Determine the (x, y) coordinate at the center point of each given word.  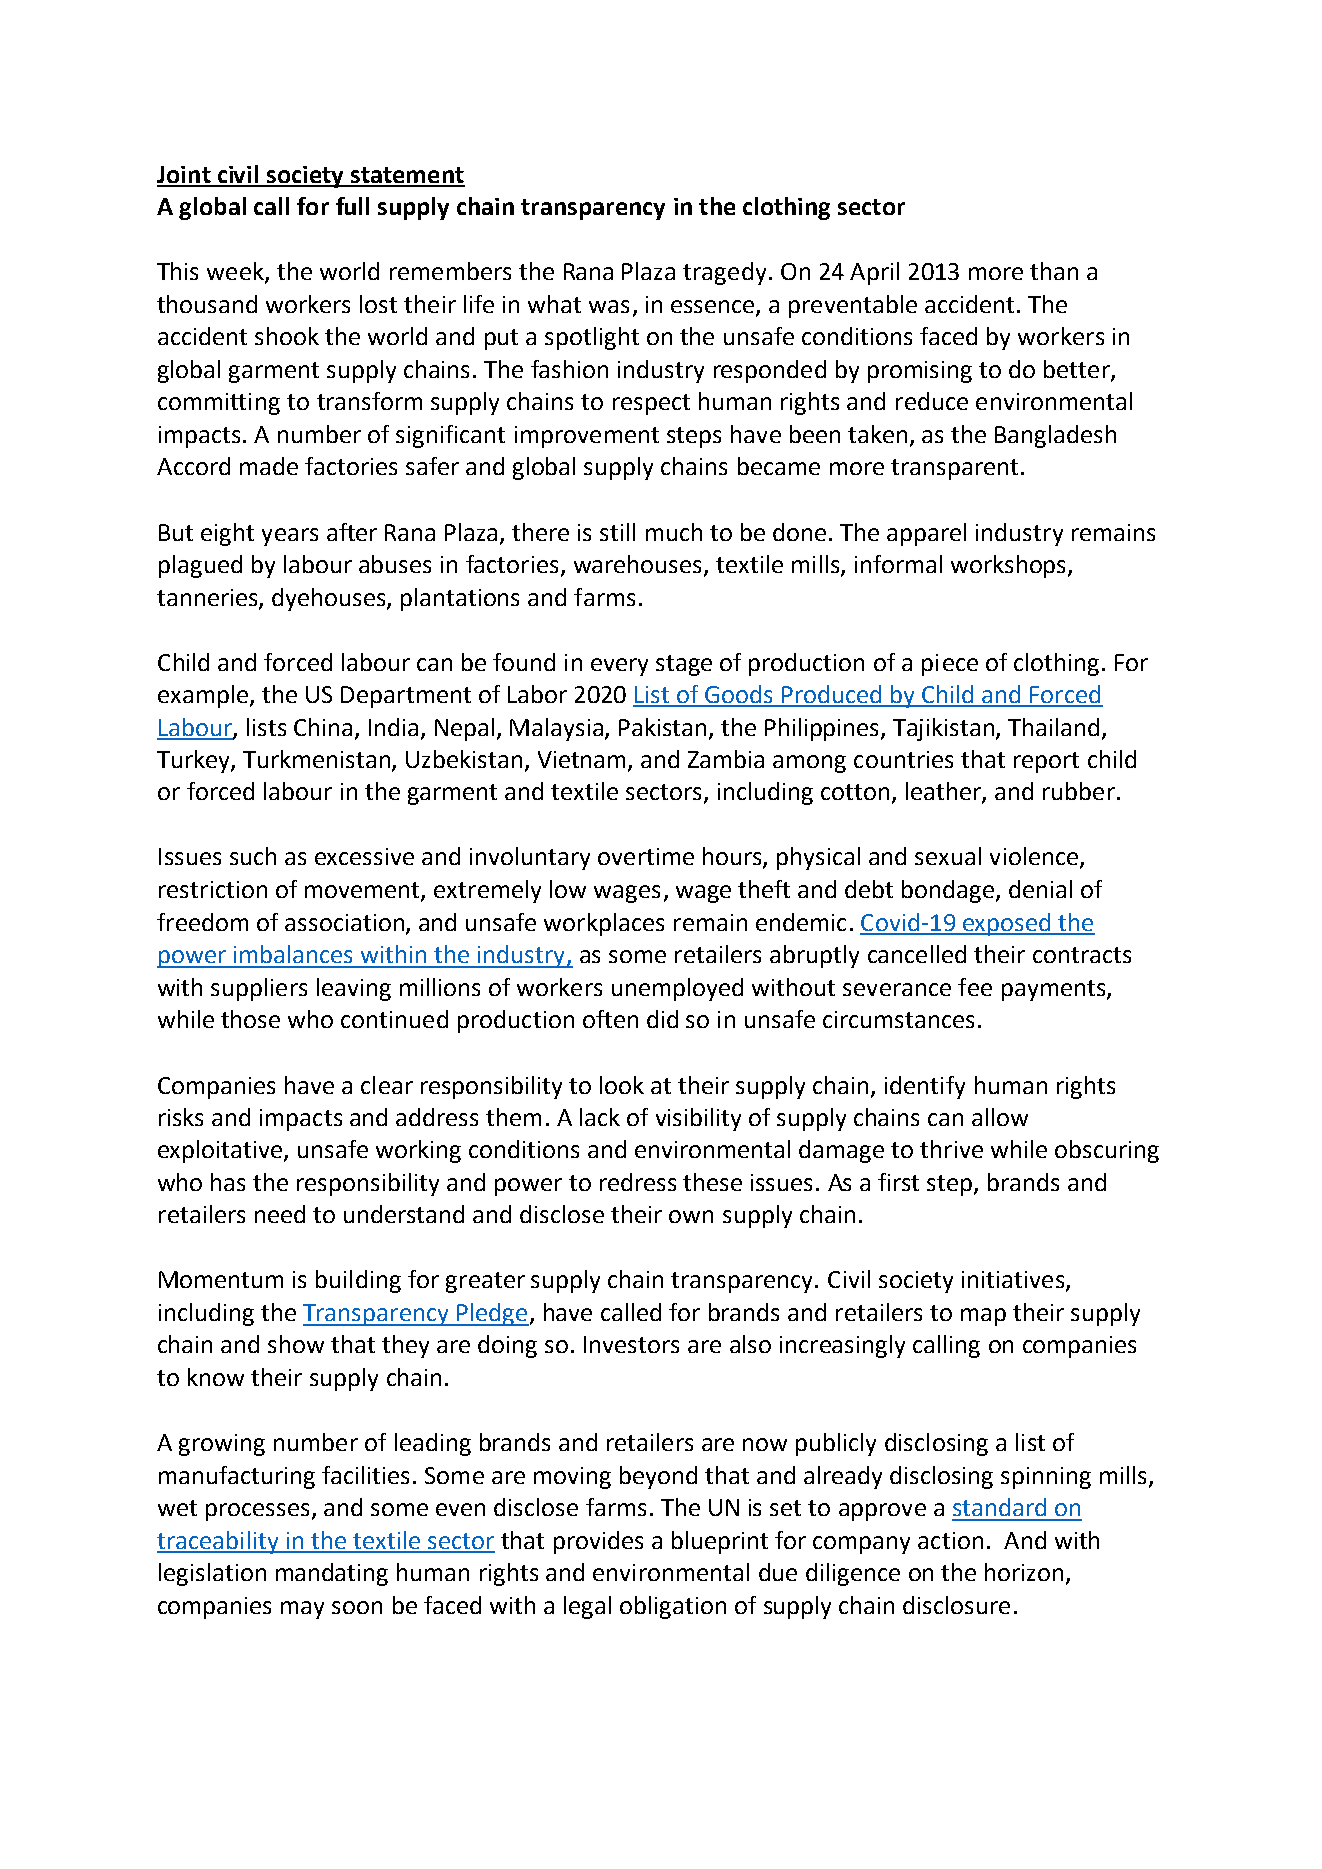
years (290, 537)
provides (598, 1542)
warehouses (637, 564)
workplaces (604, 924)
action (950, 1540)
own (691, 1216)
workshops (1010, 566)
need (280, 1214)
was (609, 306)
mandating (332, 1574)
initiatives (1014, 1281)
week (236, 272)
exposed (1007, 924)
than (1054, 271)
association (344, 922)
